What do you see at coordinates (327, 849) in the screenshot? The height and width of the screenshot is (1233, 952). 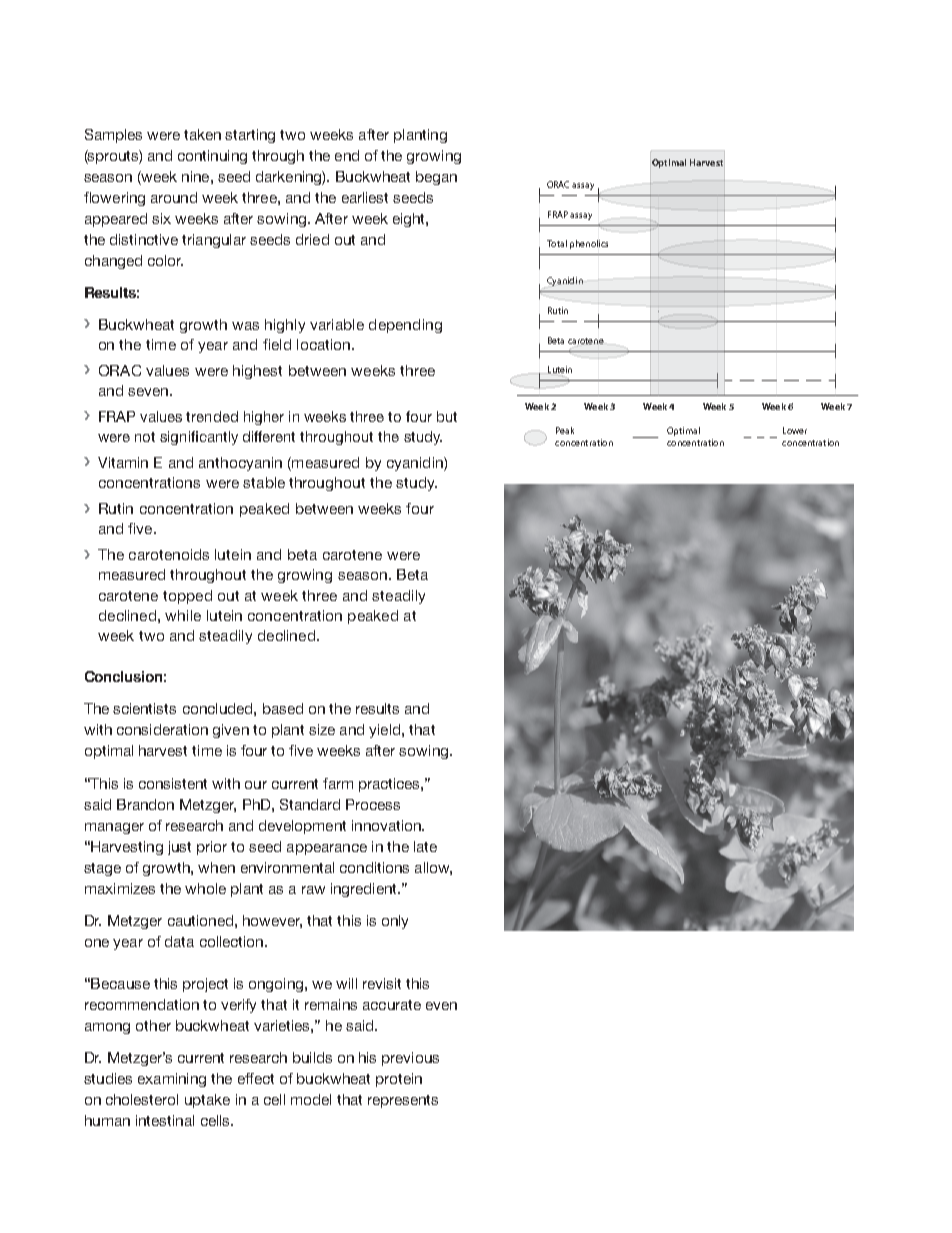 I see `appearance` at bounding box center [327, 849].
